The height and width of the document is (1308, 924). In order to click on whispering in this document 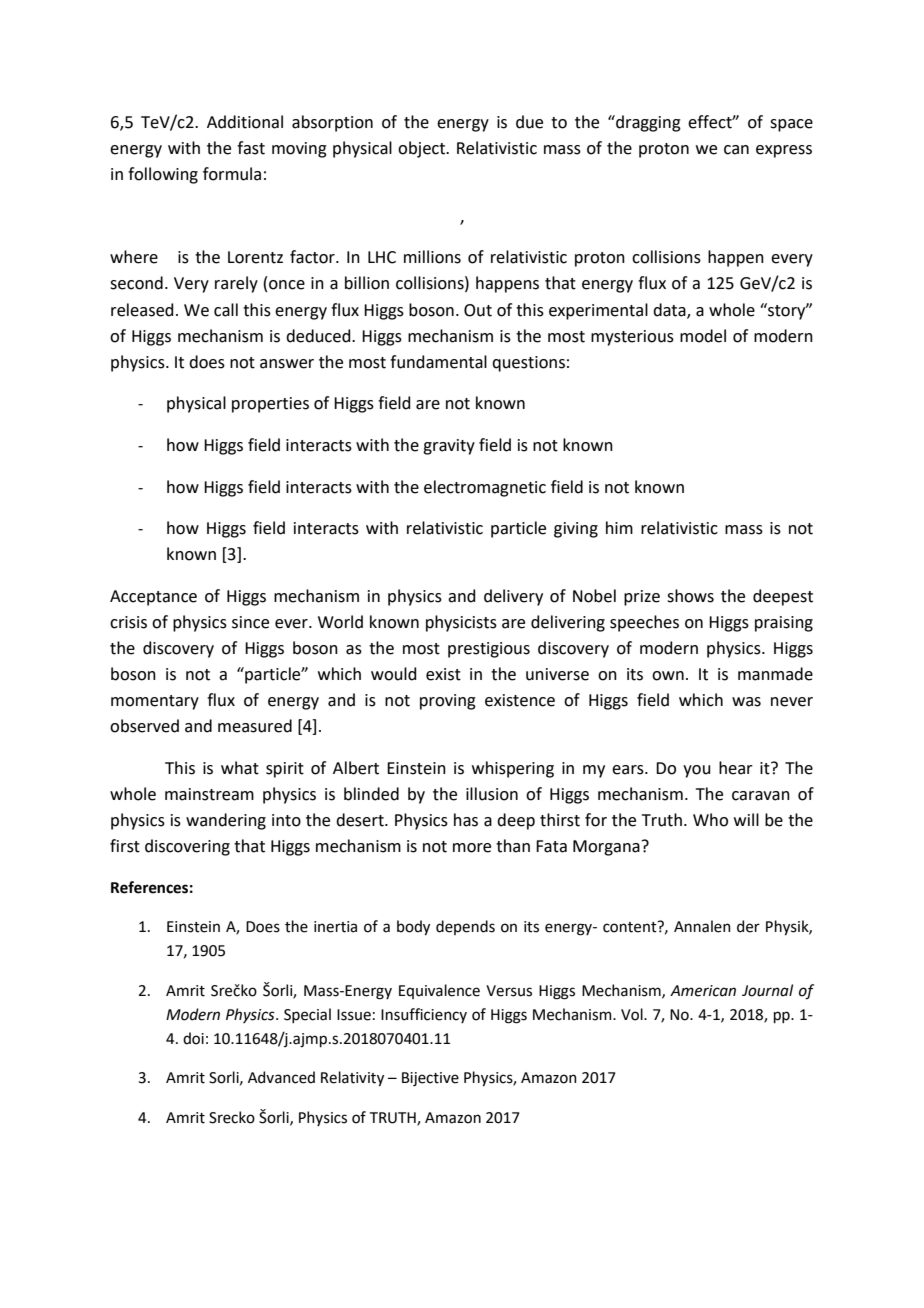, I will do `click(513, 769)`.
